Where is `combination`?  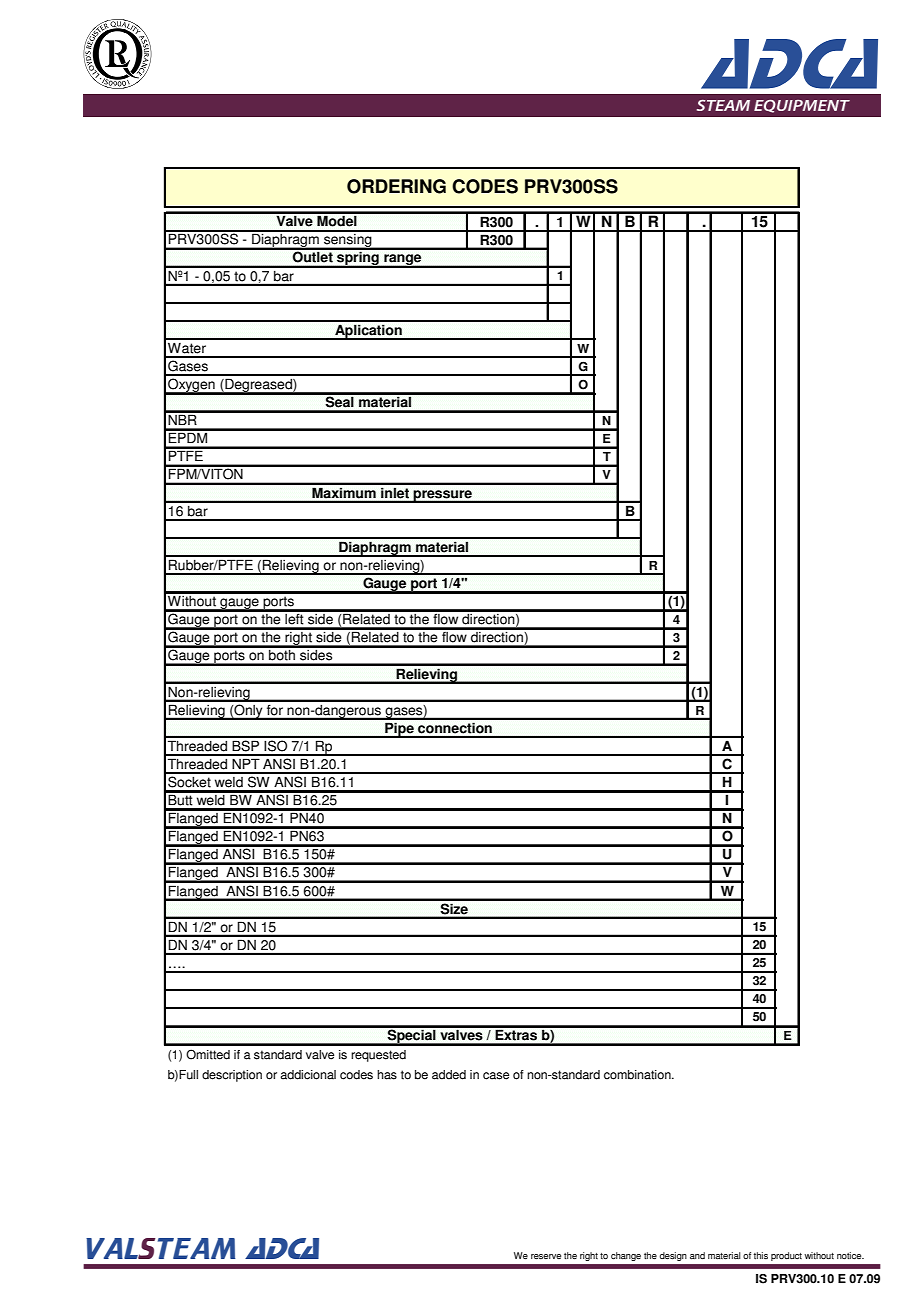
combination is located at coordinates (638, 1075).
